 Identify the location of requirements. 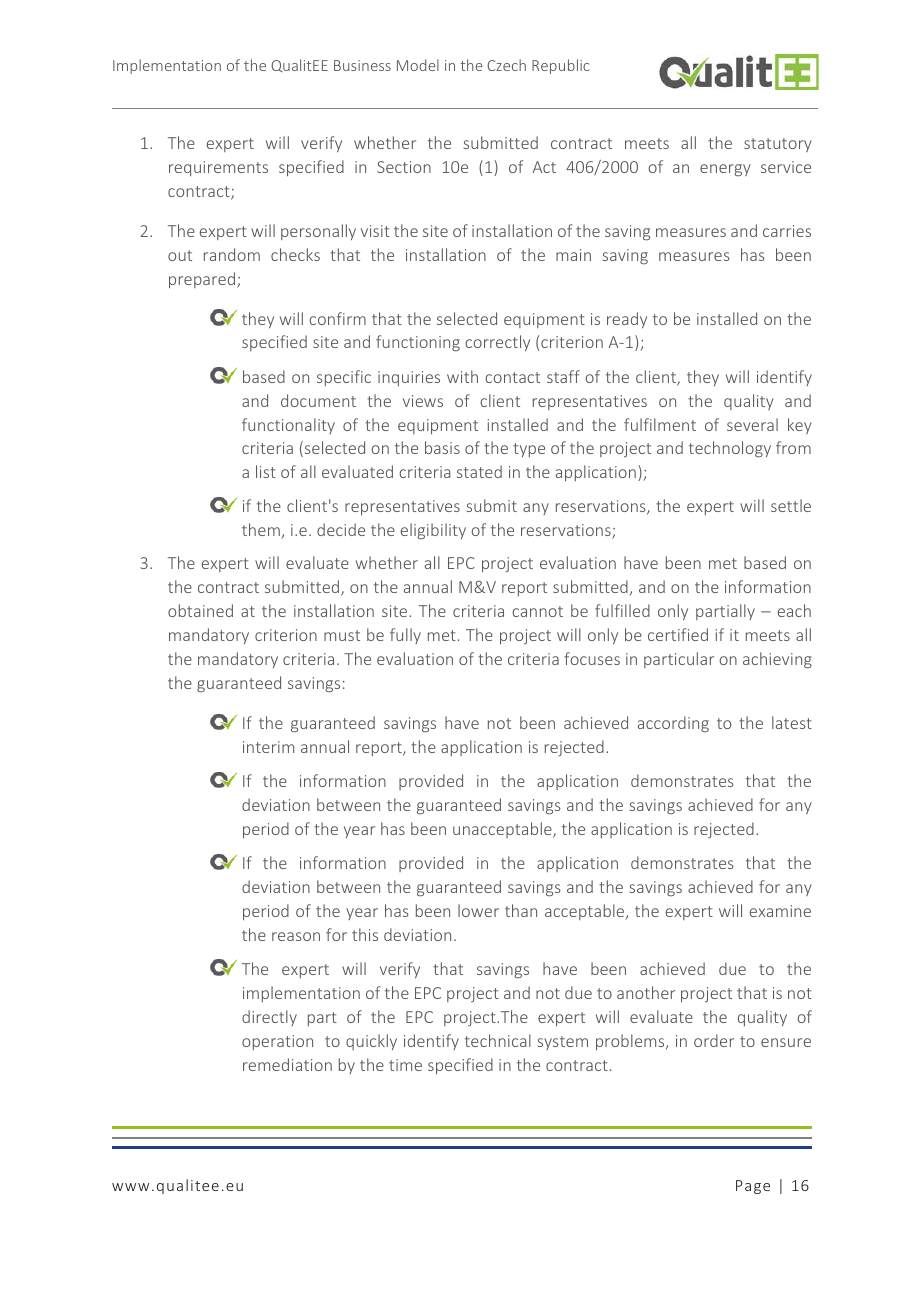
(218, 168).
